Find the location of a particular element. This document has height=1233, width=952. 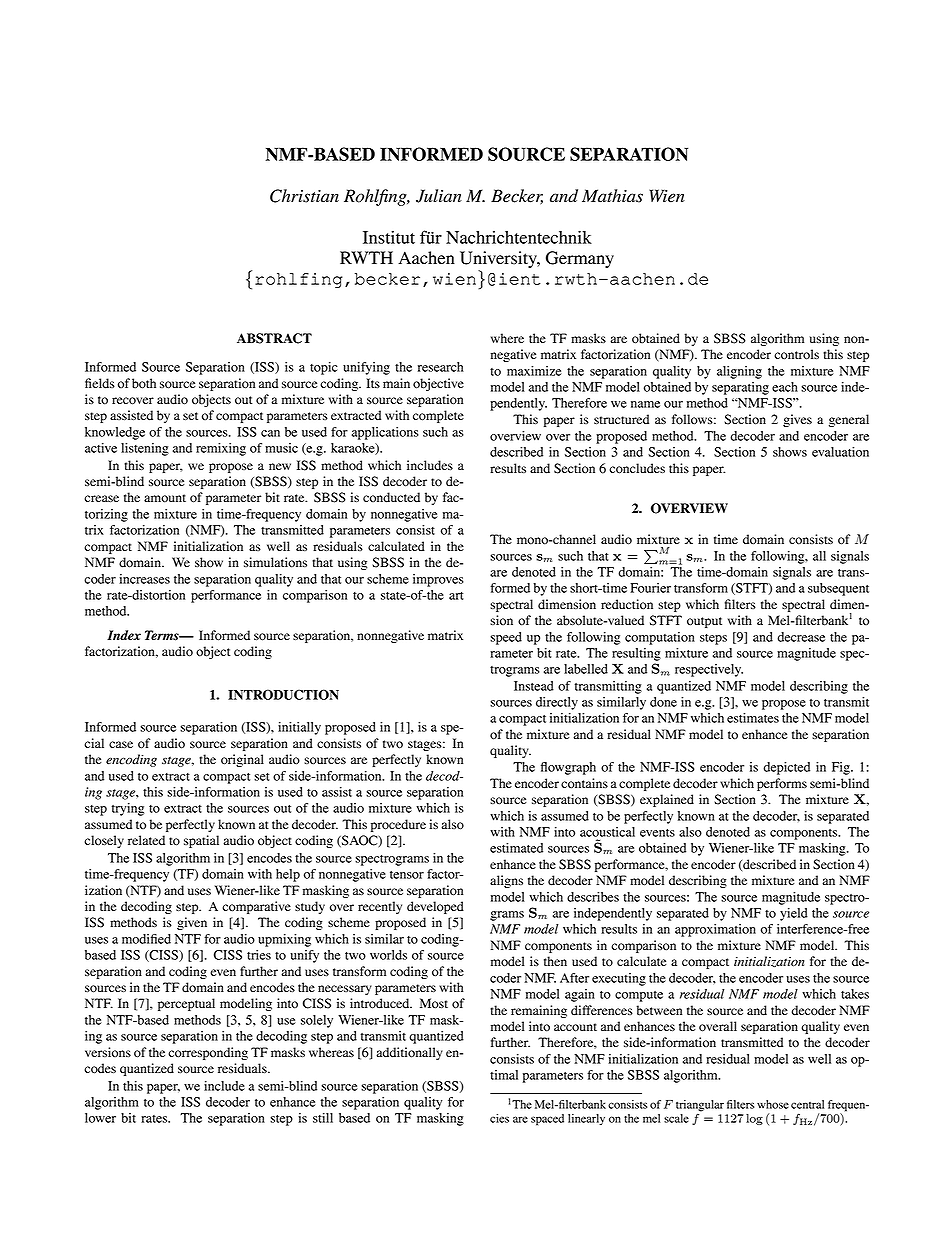

speed is located at coordinates (506, 638).
